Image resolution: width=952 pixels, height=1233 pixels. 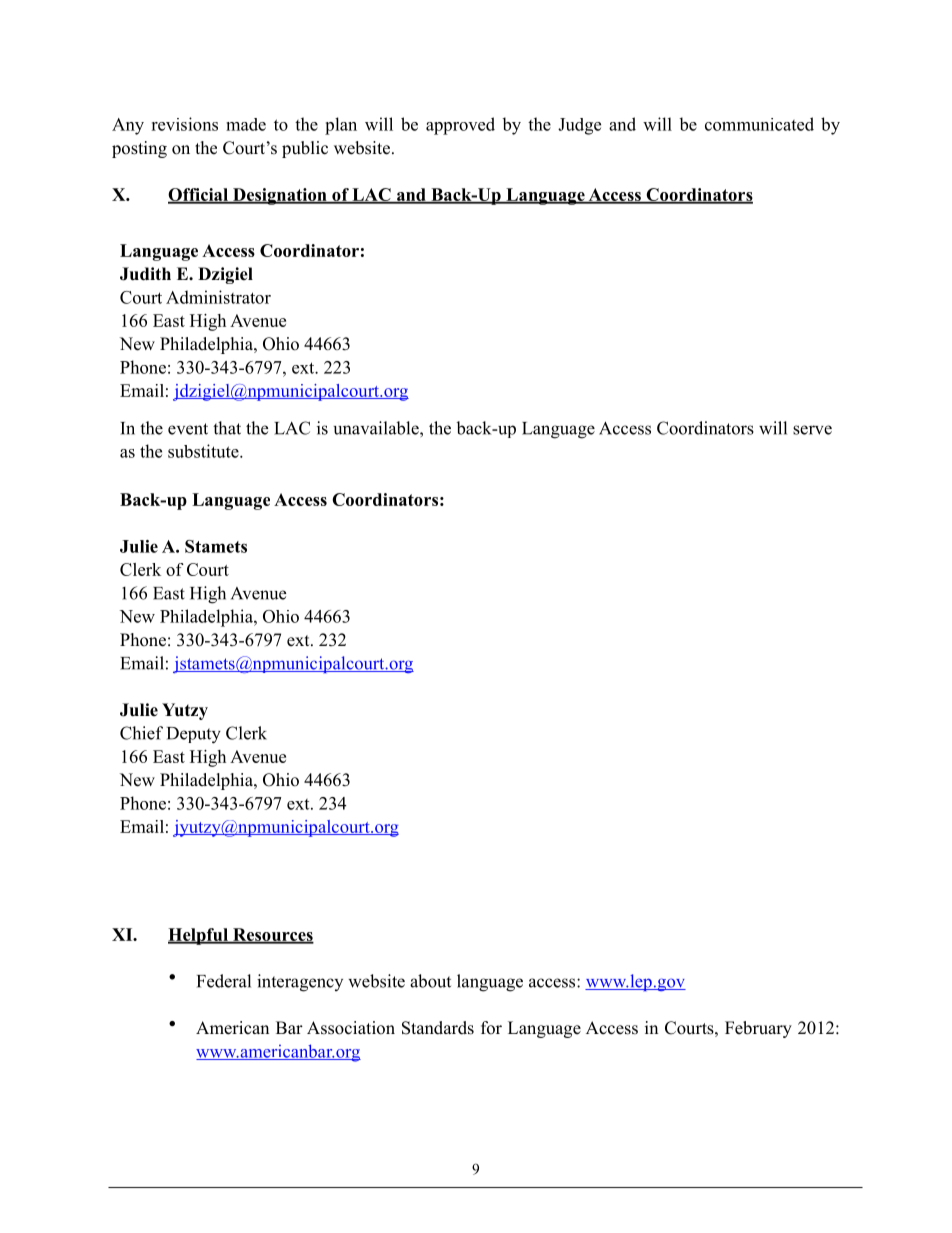 I want to click on revisions, so click(x=184, y=124).
